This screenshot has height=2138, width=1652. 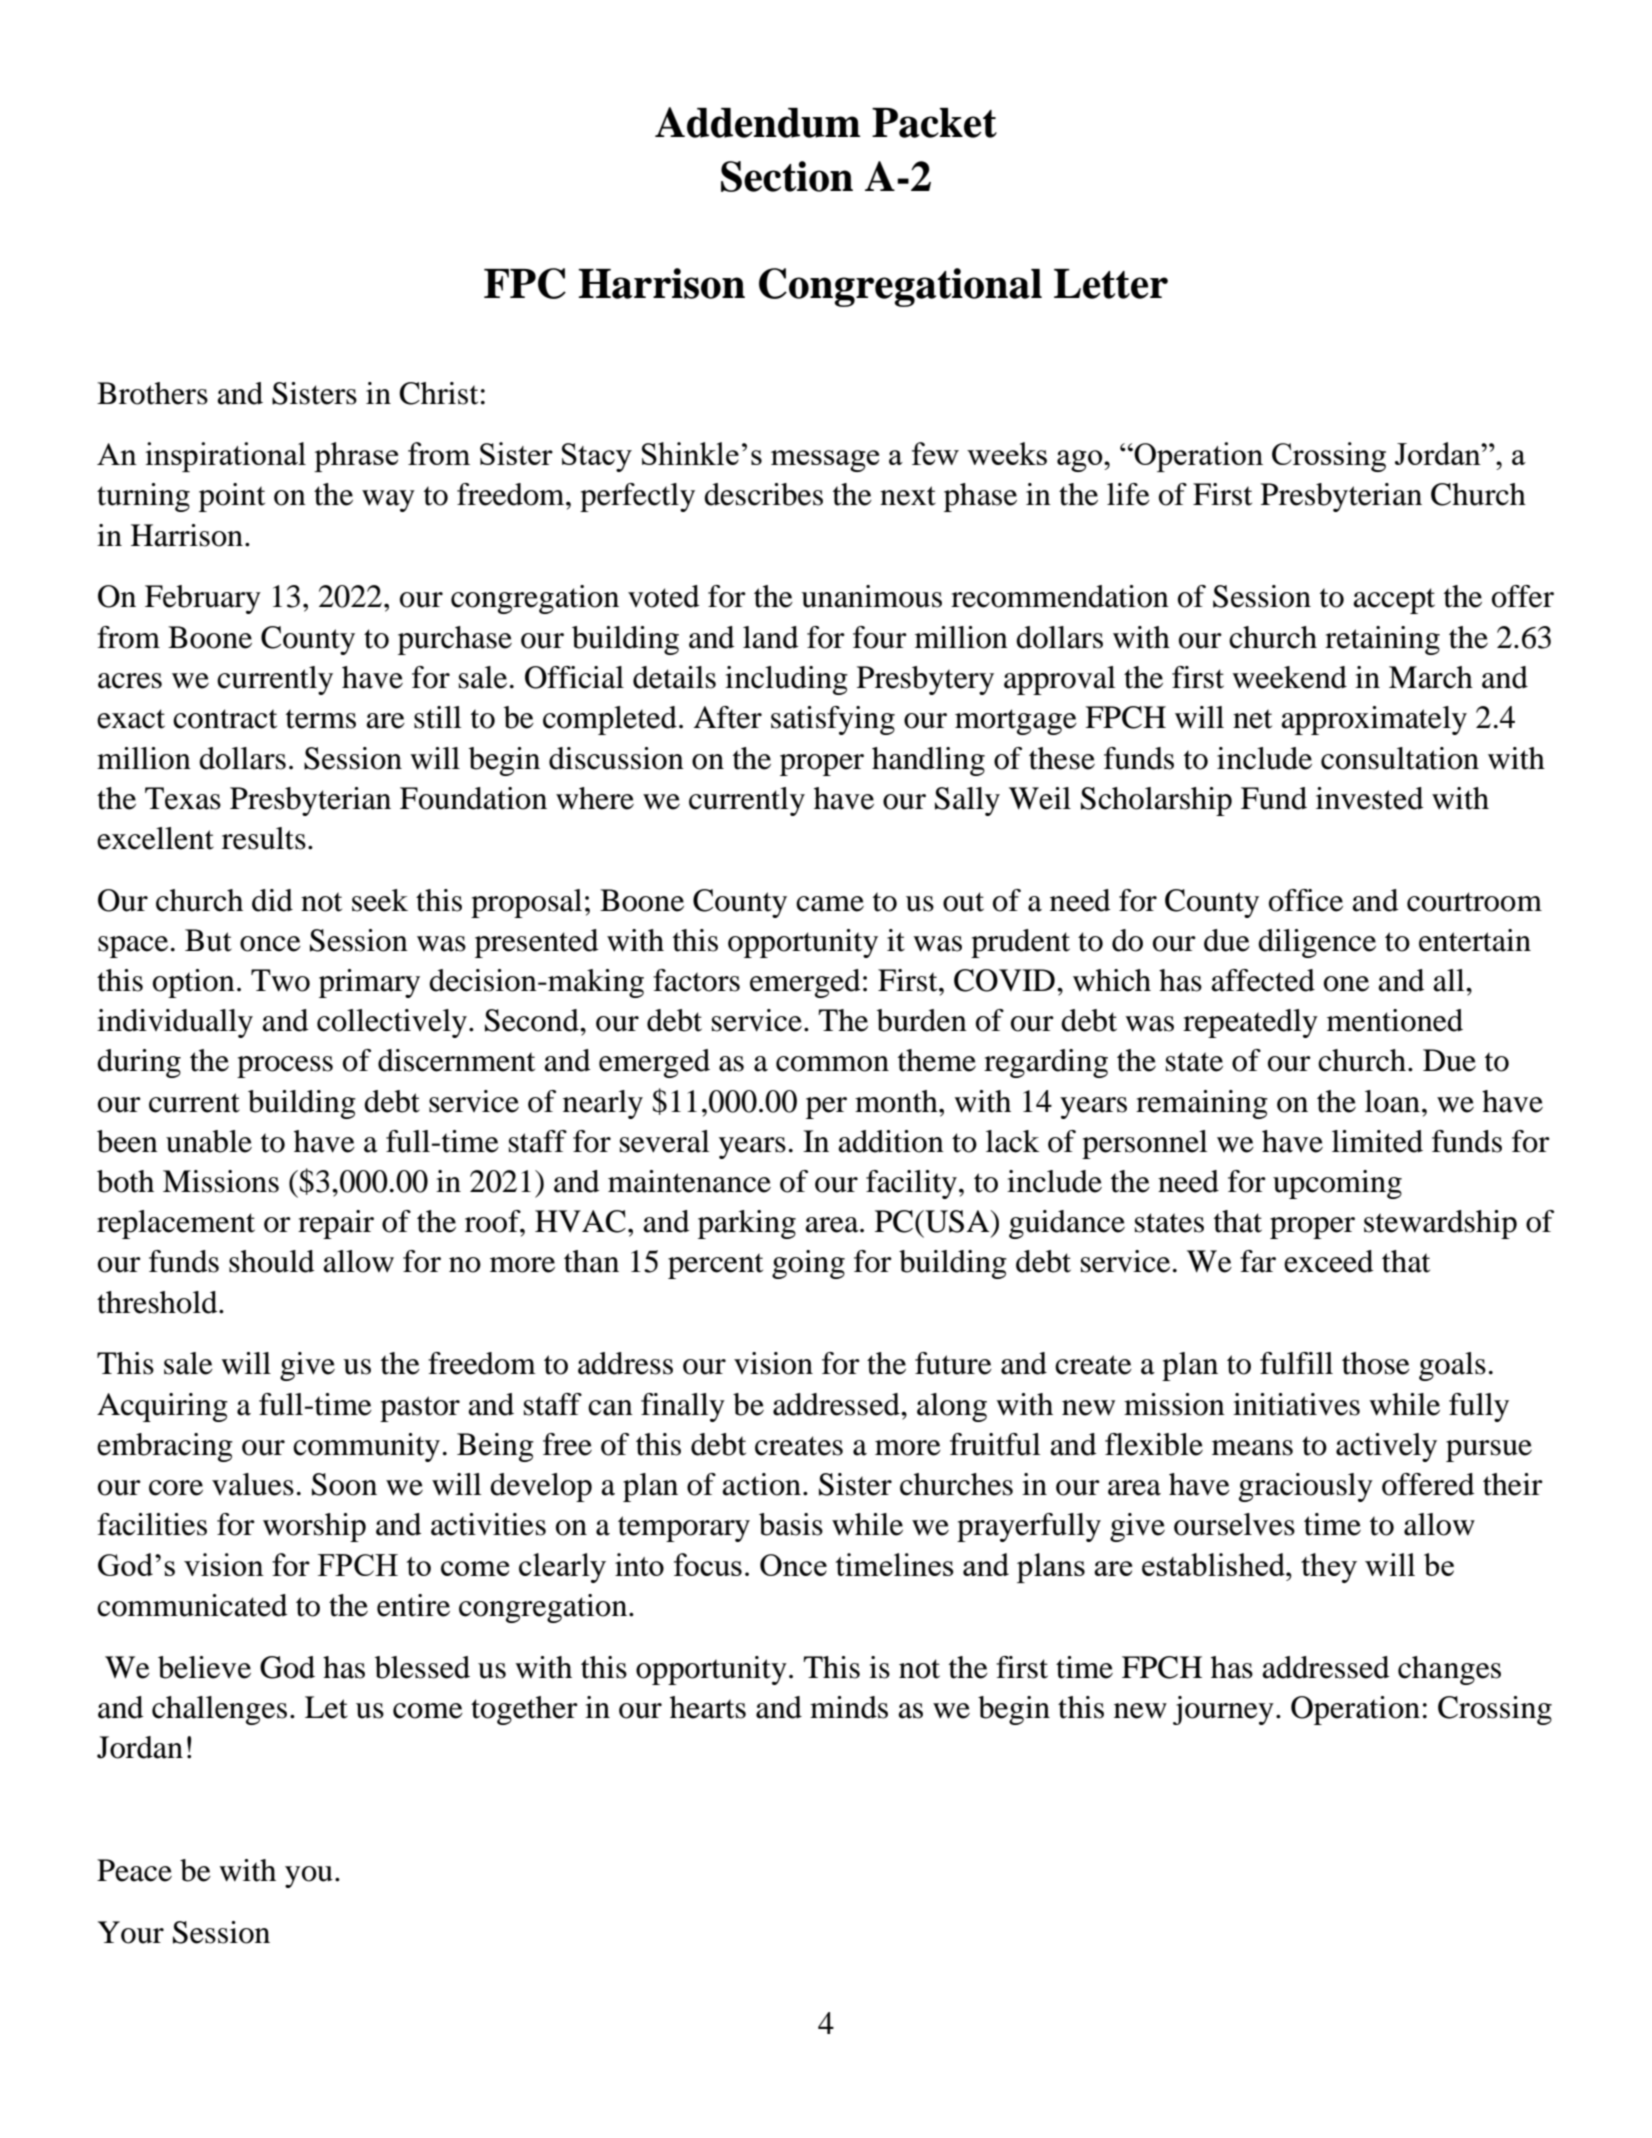 I want to click on February, so click(x=203, y=599).
